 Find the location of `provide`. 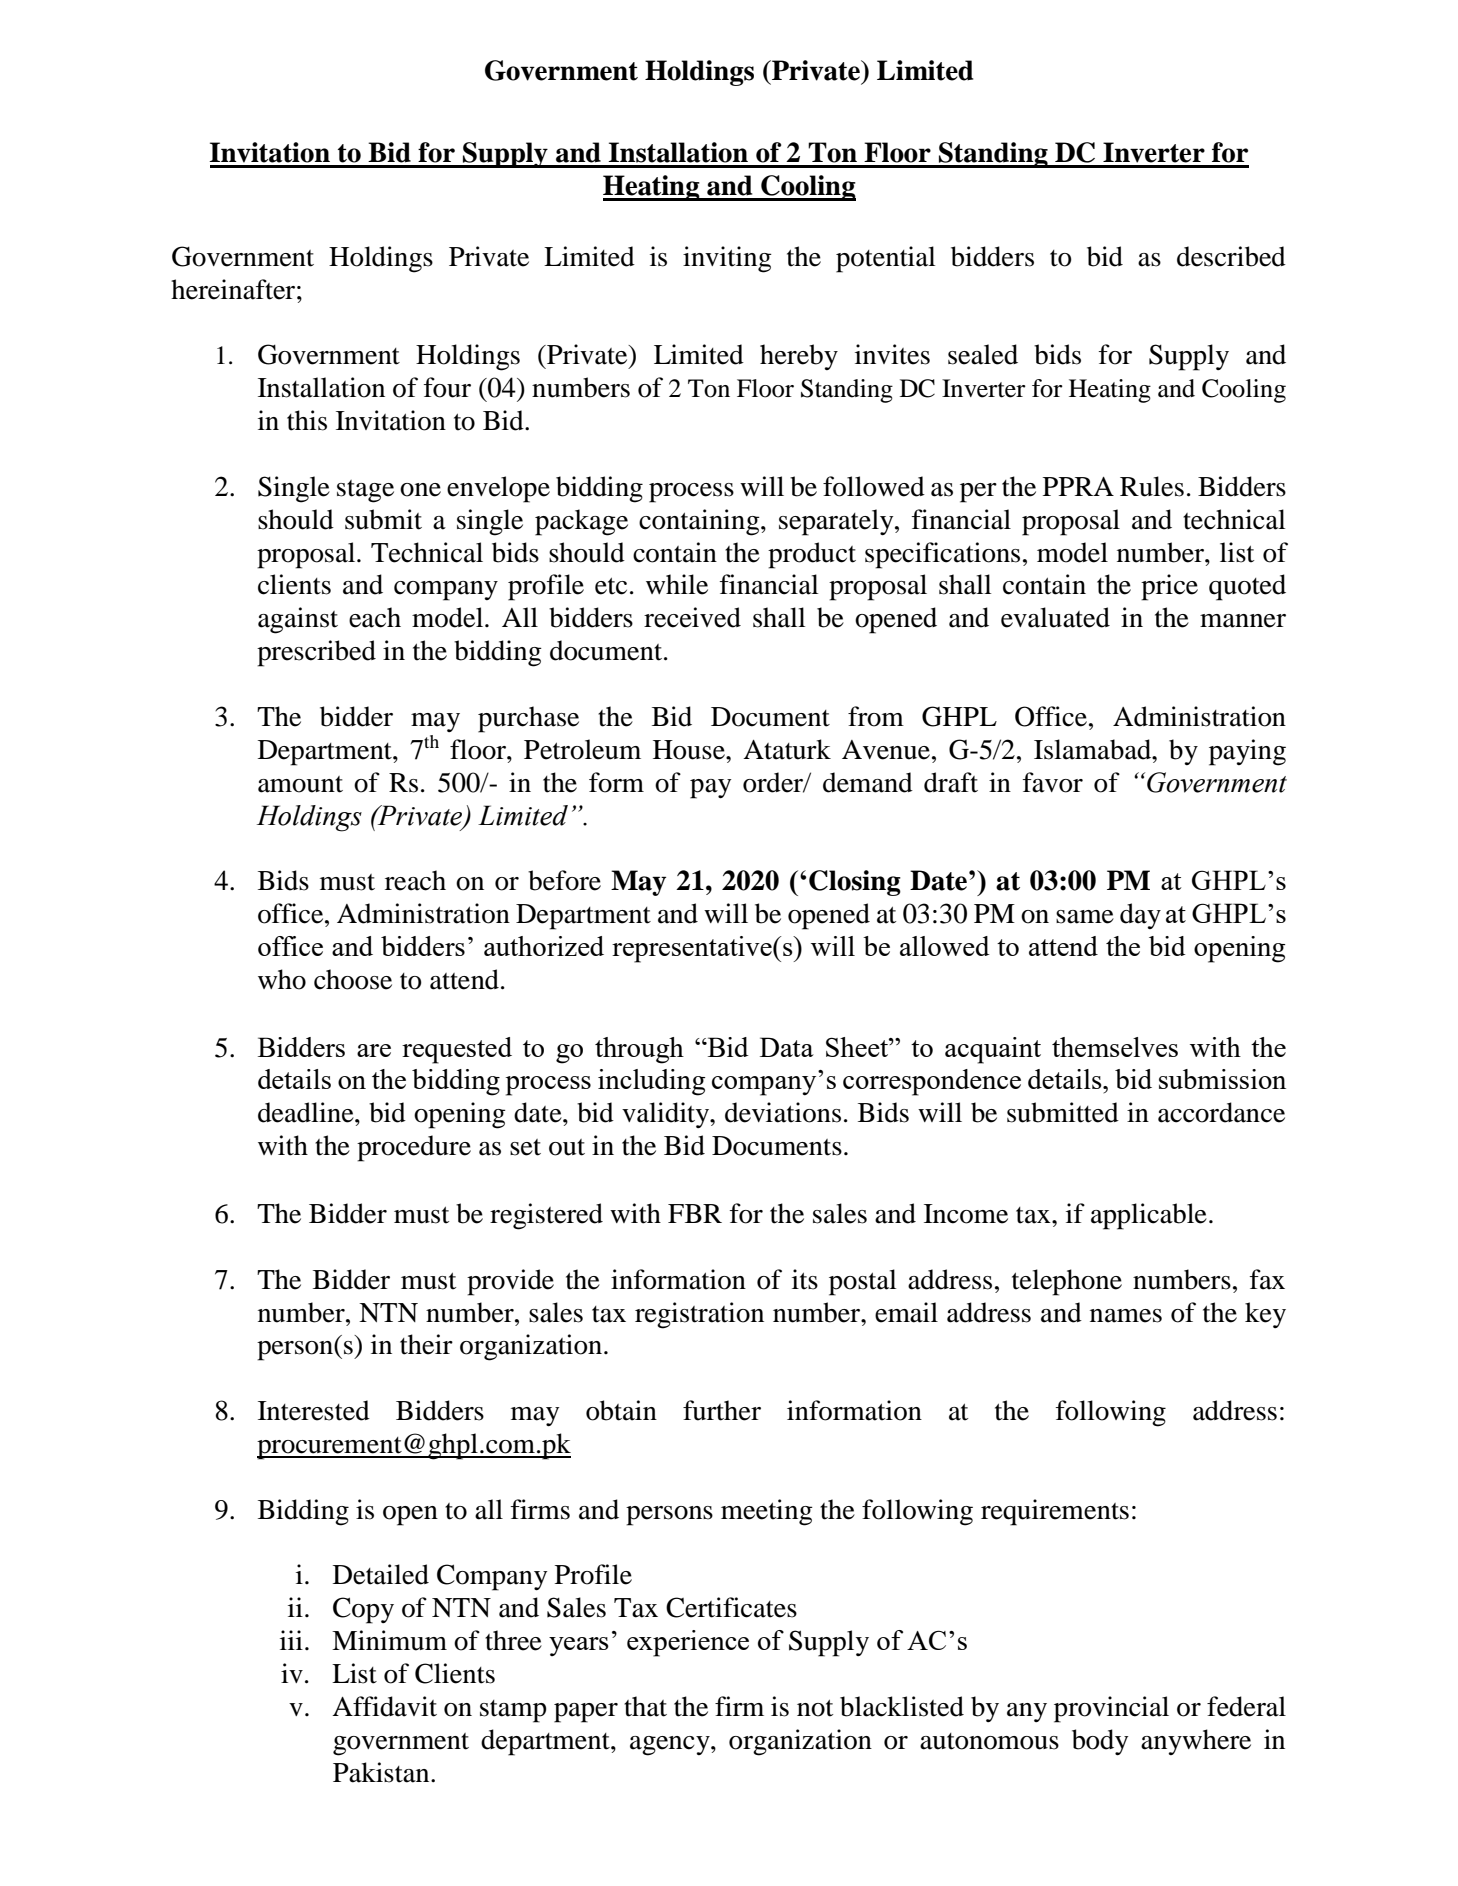

provide is located at coordinates (510, 1282).
